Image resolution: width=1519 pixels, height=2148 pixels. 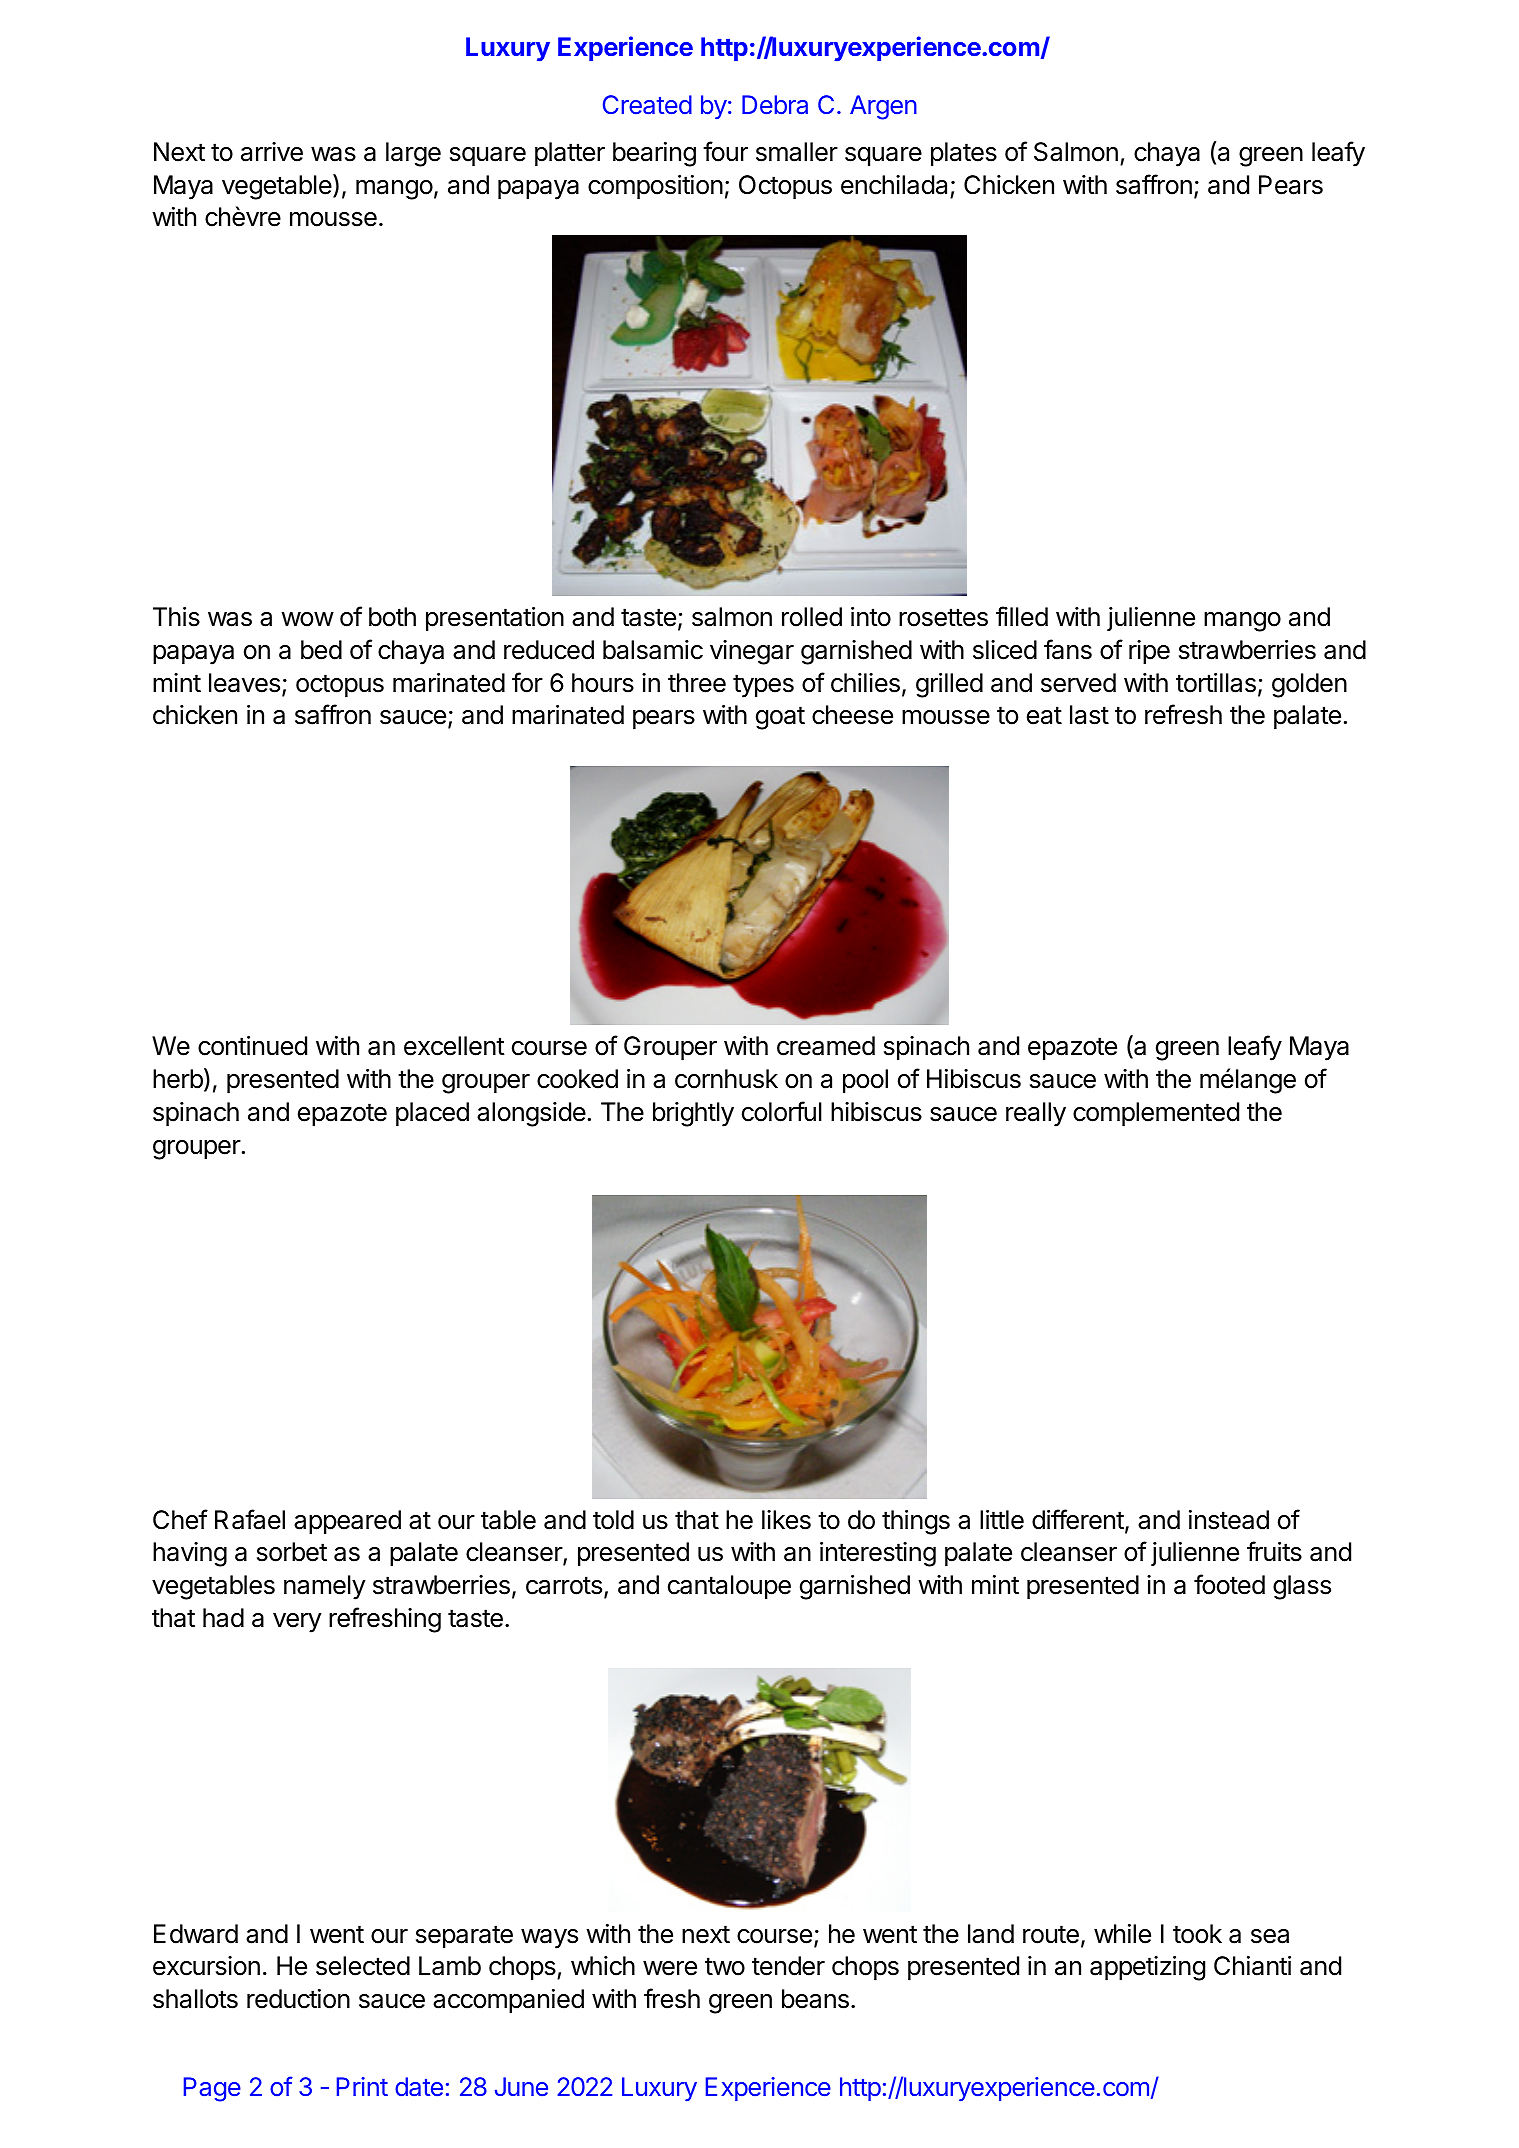 I want to click on plates, so click(x=964, y=154).
